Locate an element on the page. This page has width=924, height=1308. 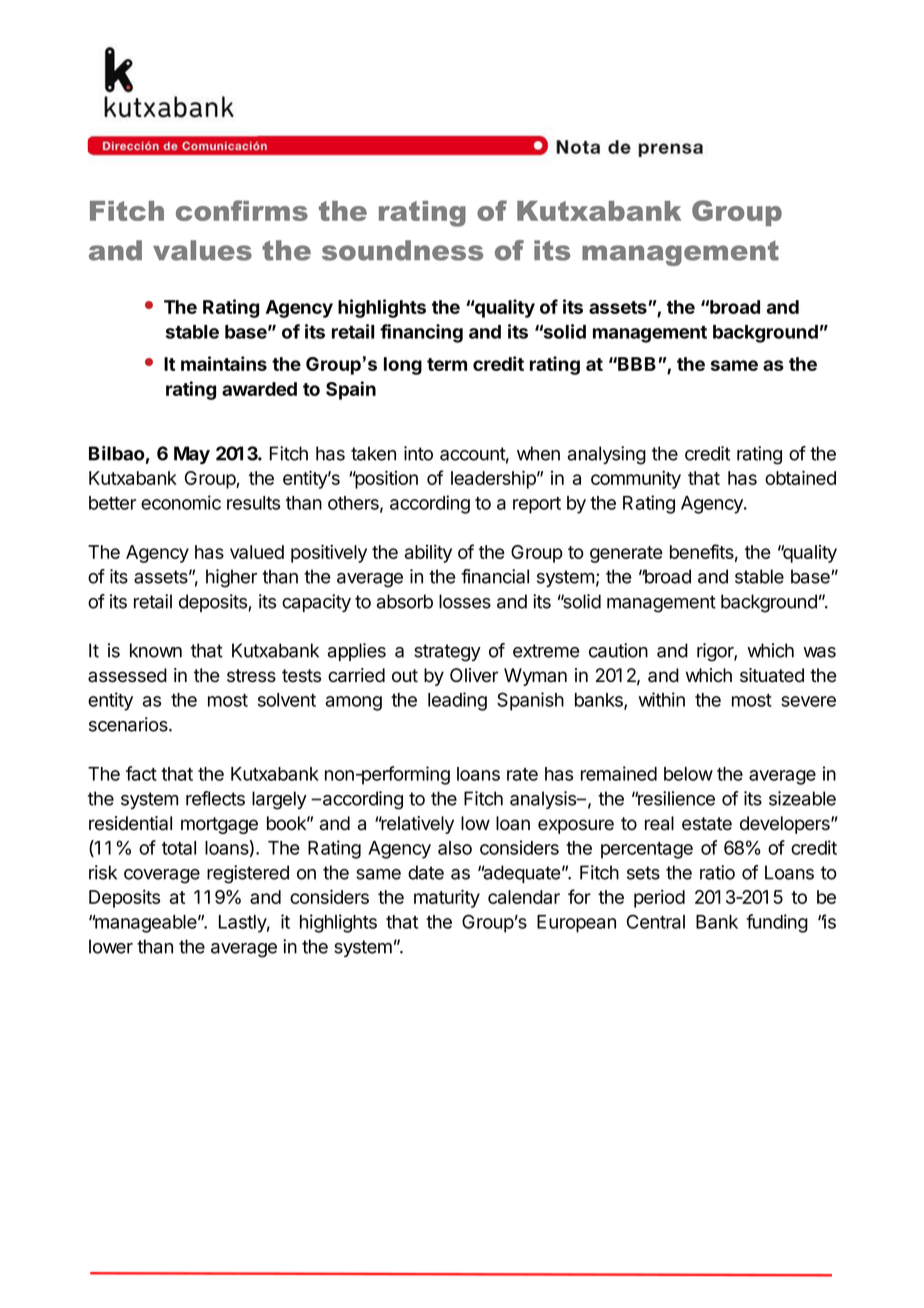
values is located at coordinates (202, 250).
